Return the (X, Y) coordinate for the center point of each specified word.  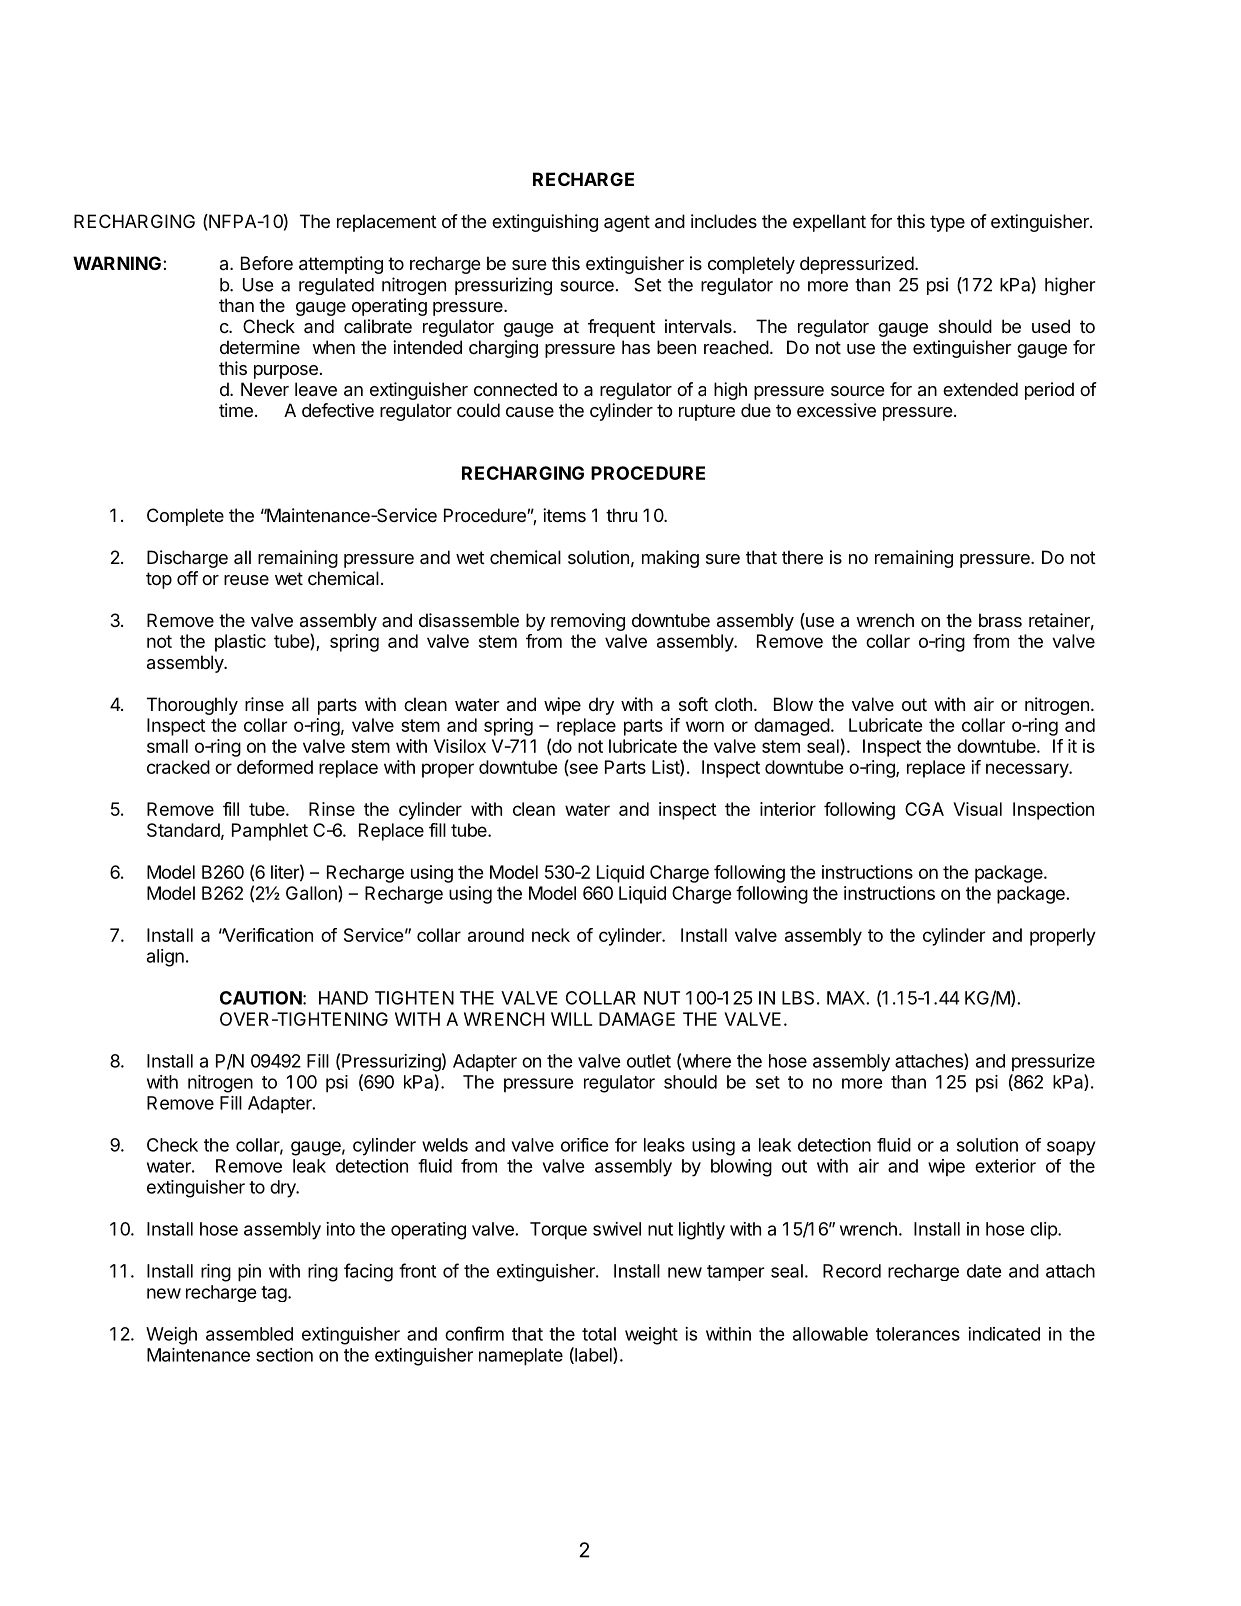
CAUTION (261, 998)
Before (267, 263)
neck (551, 935)
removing (588, 622)
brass (1000, 620)
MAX (847, 998)
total (599, 1334)
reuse (246, 580)
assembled (249, 1334)
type (947, 223)
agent (627, 223)
